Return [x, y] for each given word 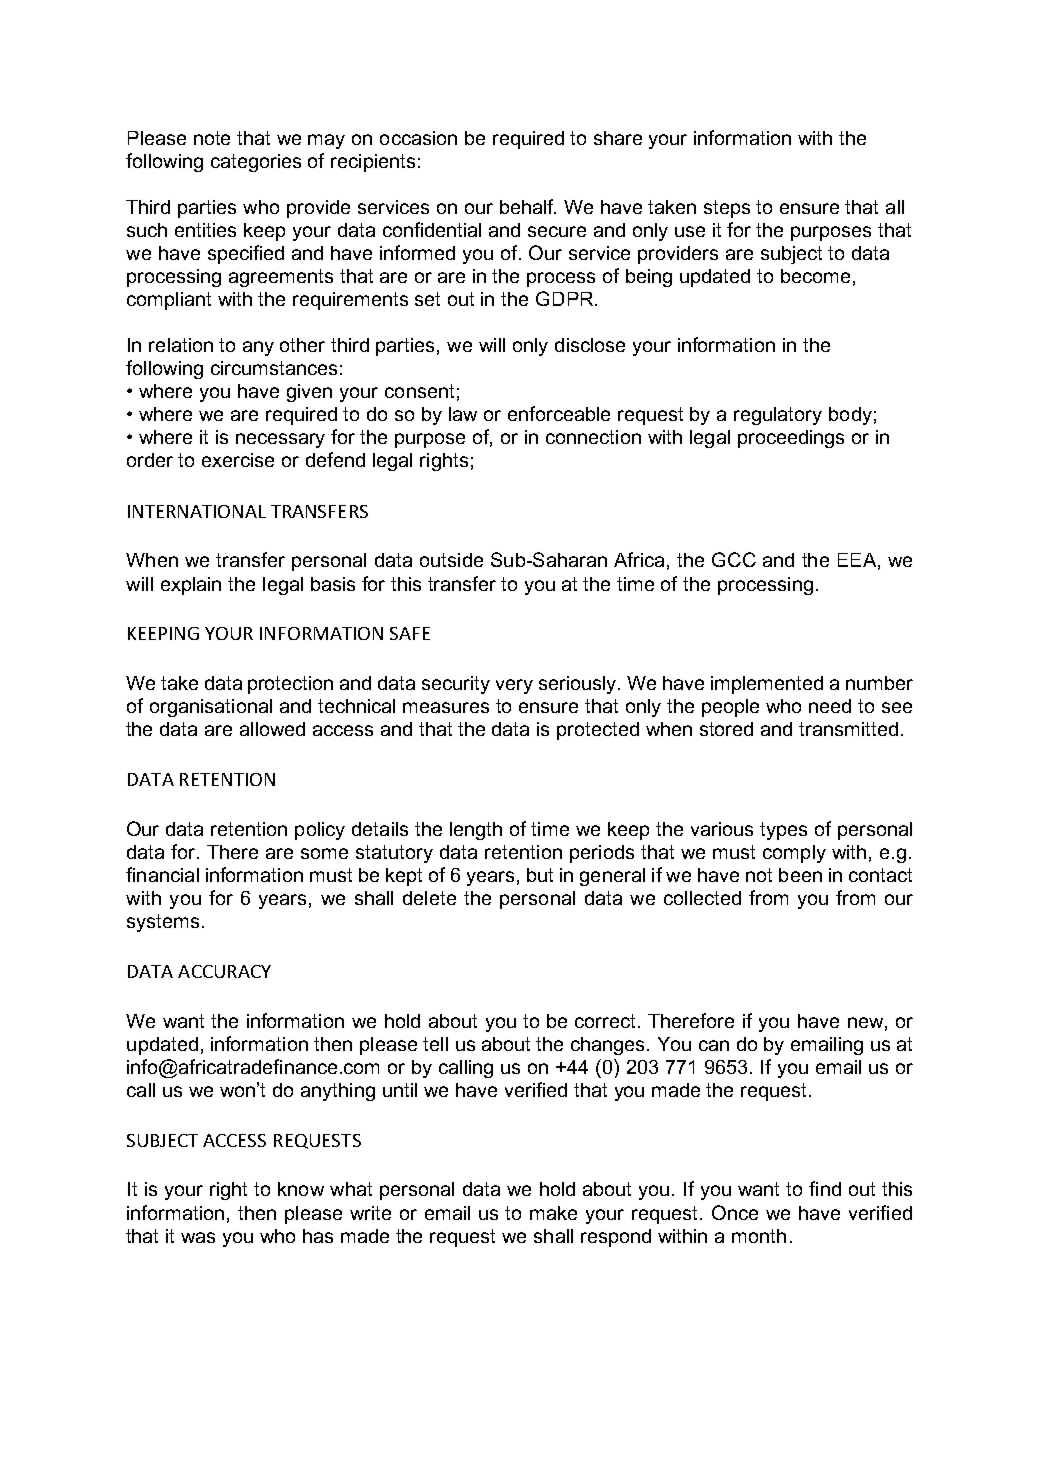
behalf [528, 206]
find [825, 1188]
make [553, 1213]
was [198, 1237]
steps [727, 209]
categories [256, 163]
